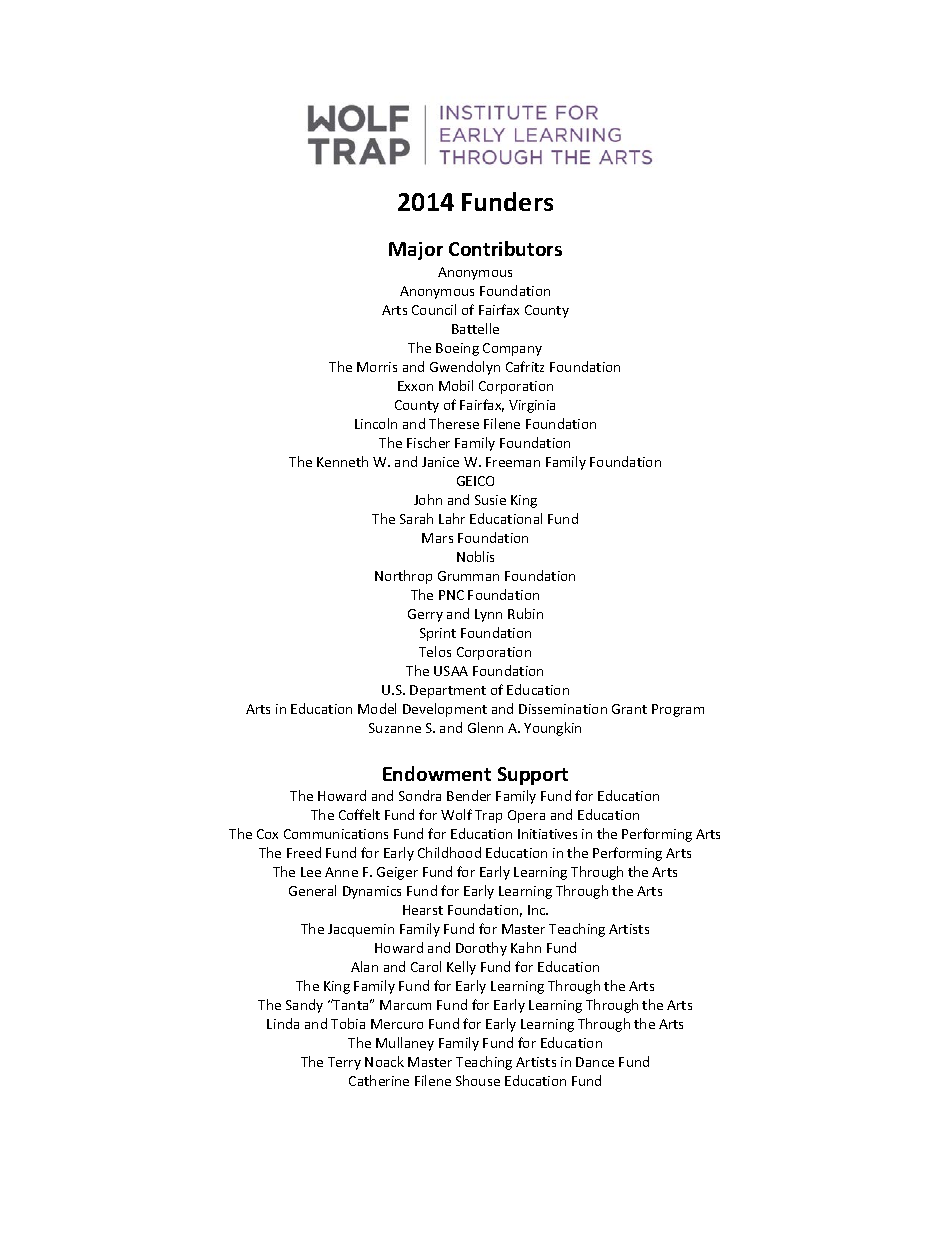 This page has width=952, height=1233. What do you see at coordinates (512, 349) in the page?
I see `Company` at bounding box center [512, 349].
